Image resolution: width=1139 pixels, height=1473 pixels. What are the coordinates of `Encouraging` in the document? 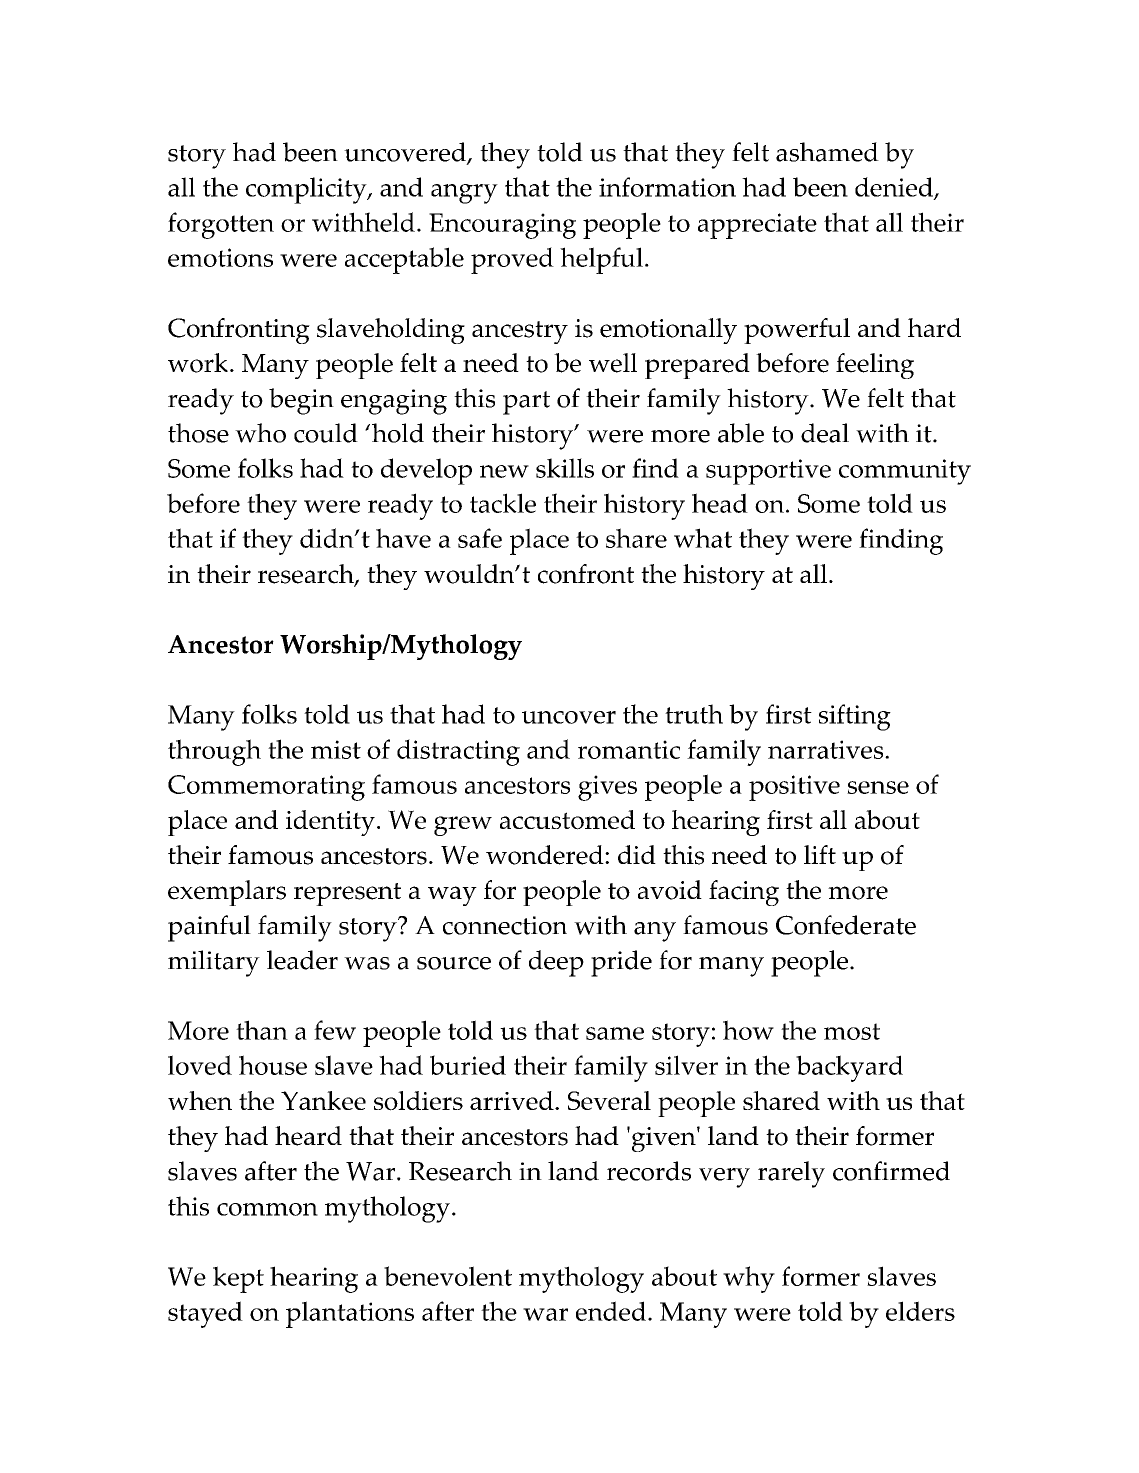 It's located at (502, 226).
